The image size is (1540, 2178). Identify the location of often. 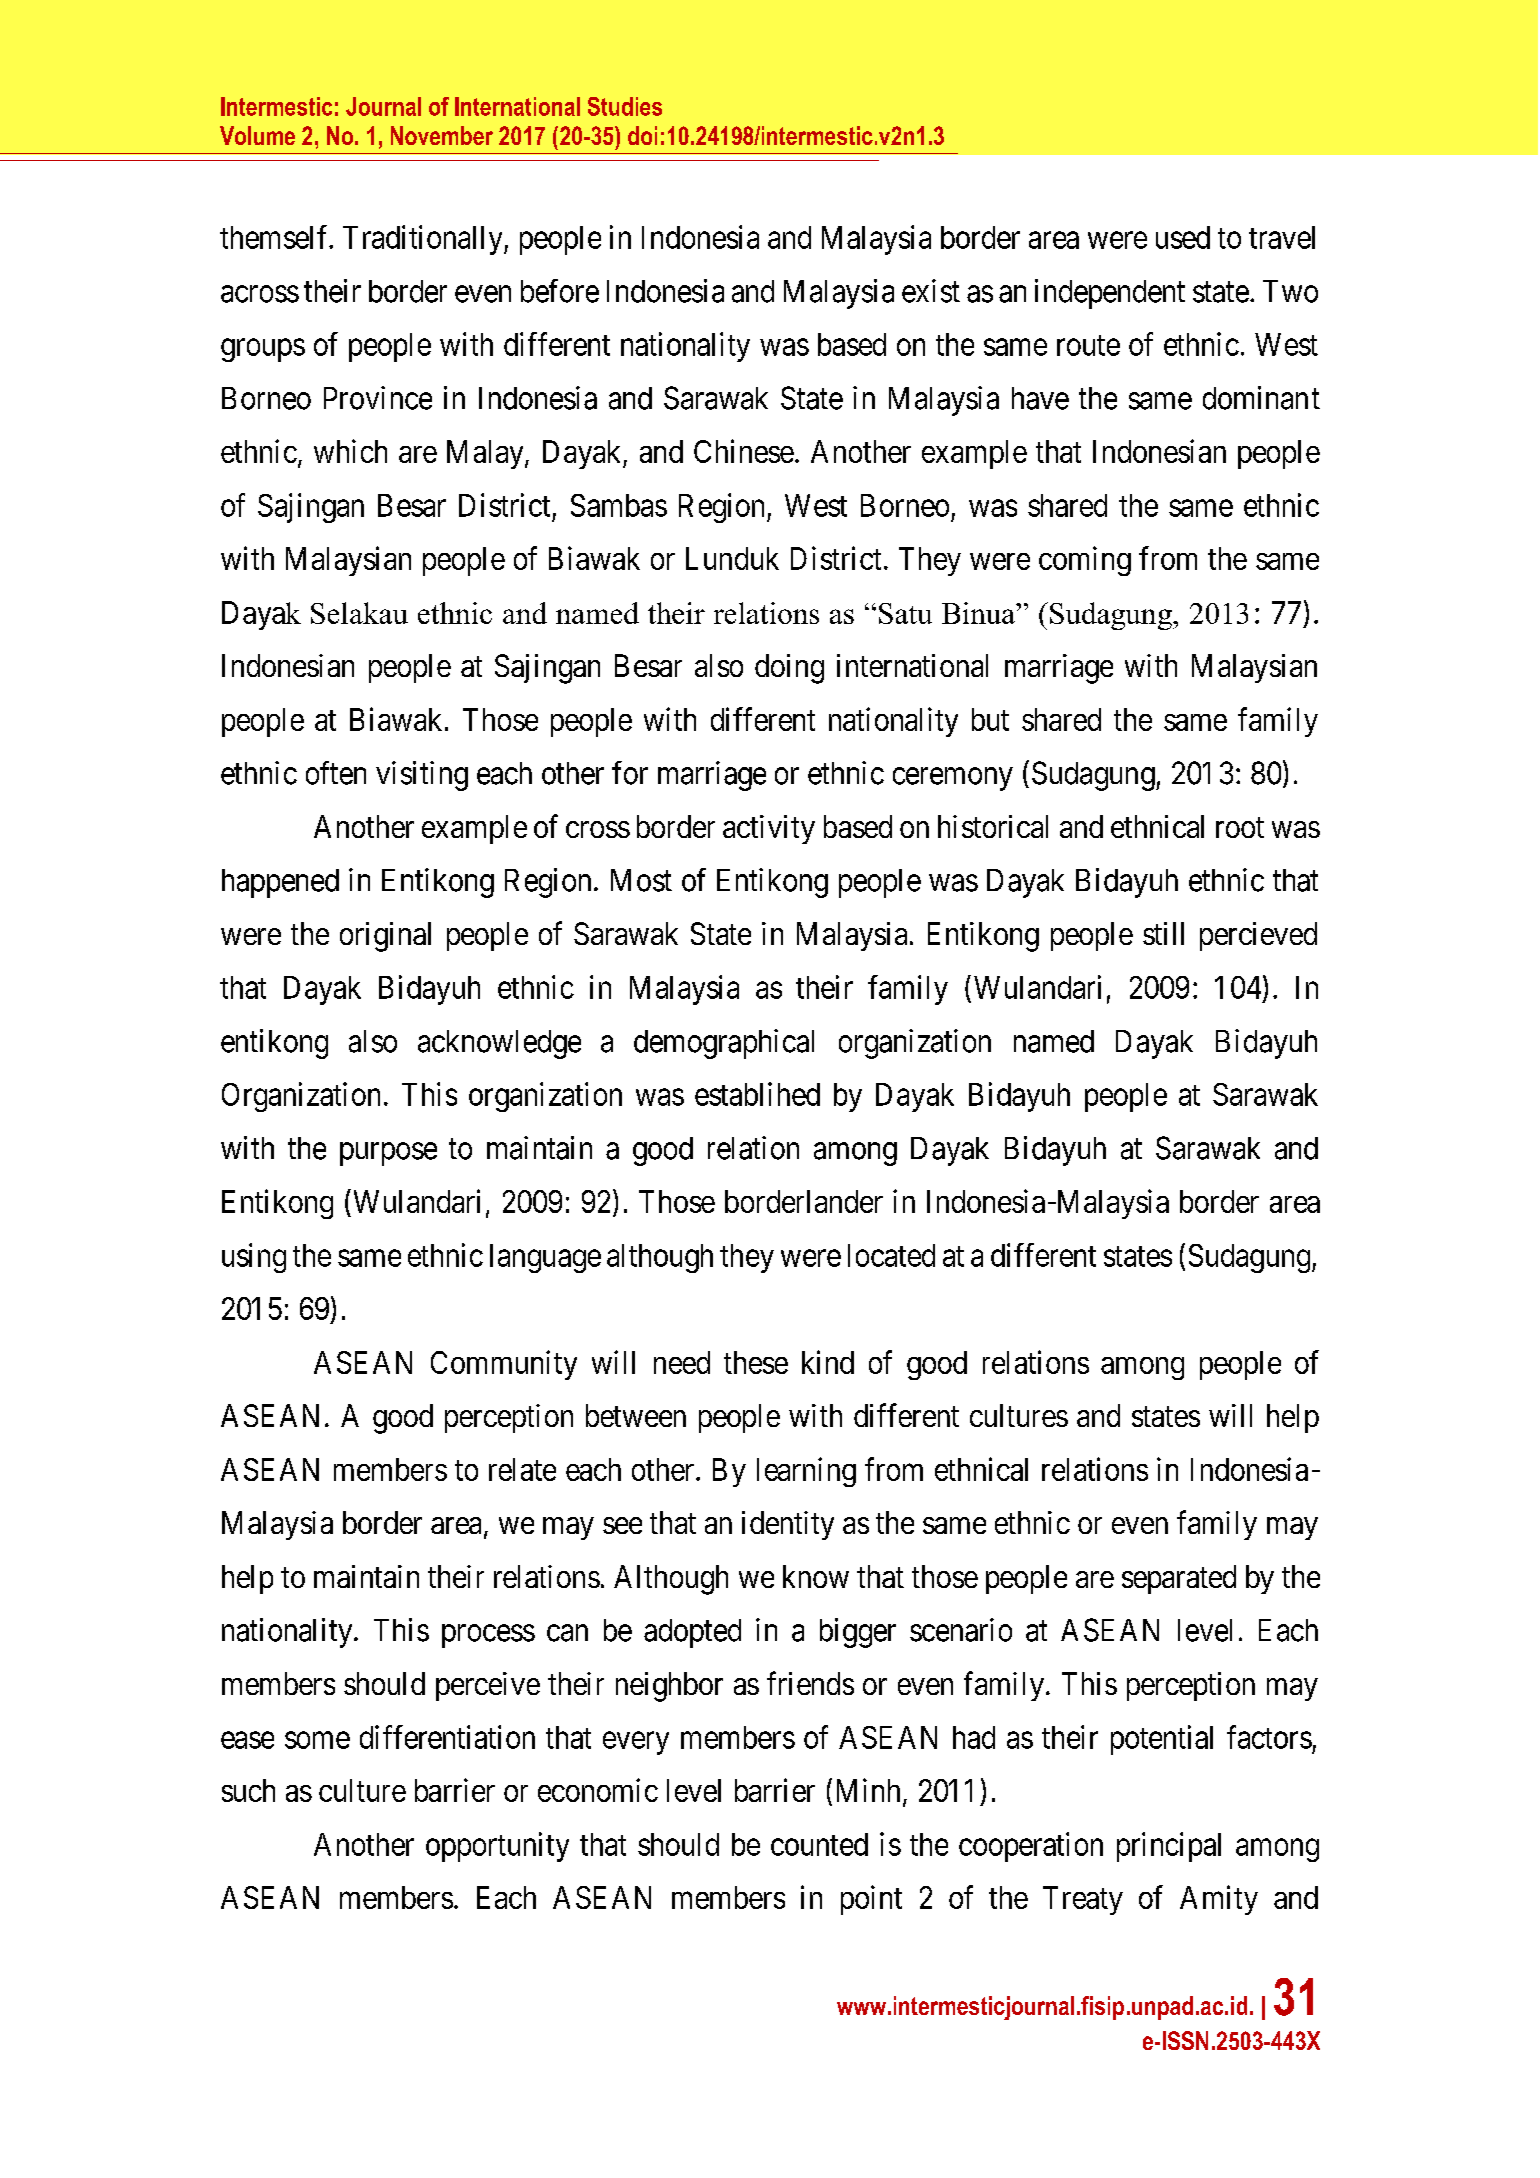
(336, 773).
